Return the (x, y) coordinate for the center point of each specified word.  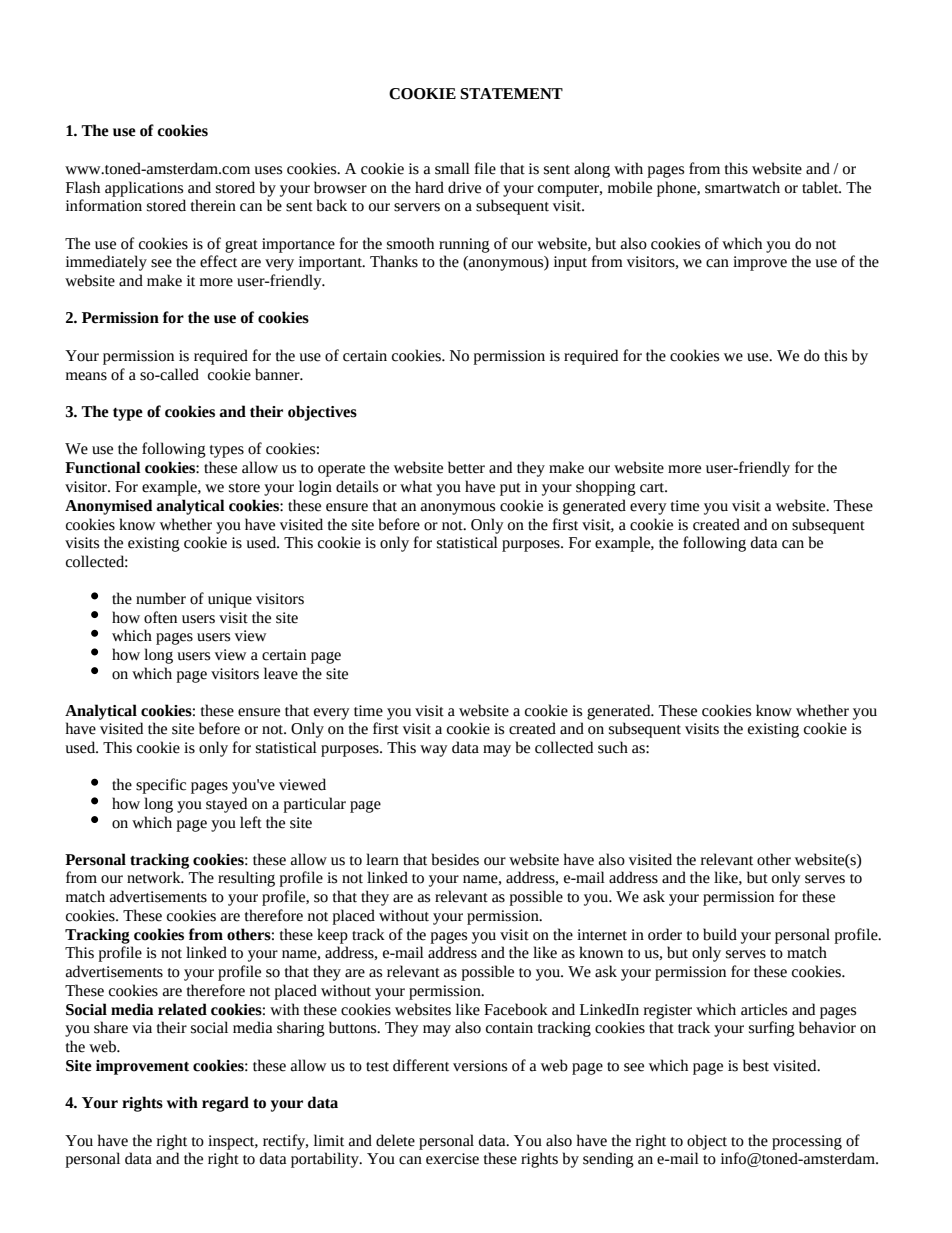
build (720, 934)
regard (225, 1104)
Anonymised (109, 507)
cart (653, 488)
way (434, 751)
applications (144, 189)
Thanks (394, 261)
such (613, 747)
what (416, 486)
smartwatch (742, 187)
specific (161, 786)
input (570, 263)
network (155, 877)
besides (455, 859)
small (452, 168)
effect (218, 261)
